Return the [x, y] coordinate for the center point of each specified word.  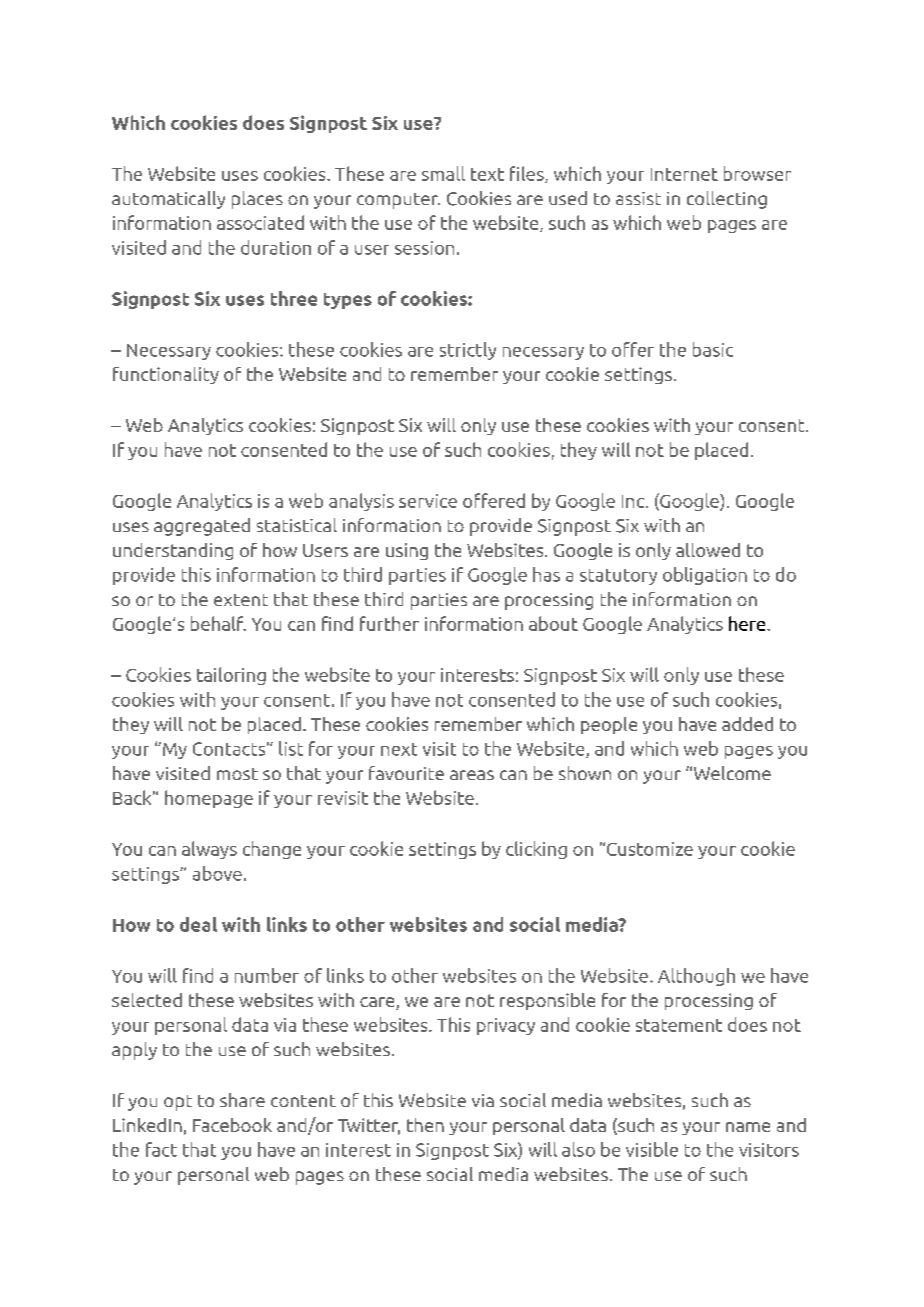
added [747, 724]
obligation [705, 576]
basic [713, 349]
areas [472, 775]
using [407, 551]
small [443, 173]
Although [696, 977]
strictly [468, 351]
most [237, 774]
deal [198, 924]
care [378, 1003]
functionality [166, 375]
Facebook [232, 1125]
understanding [173, 551]
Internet [684, 174]
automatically [168, 200]
